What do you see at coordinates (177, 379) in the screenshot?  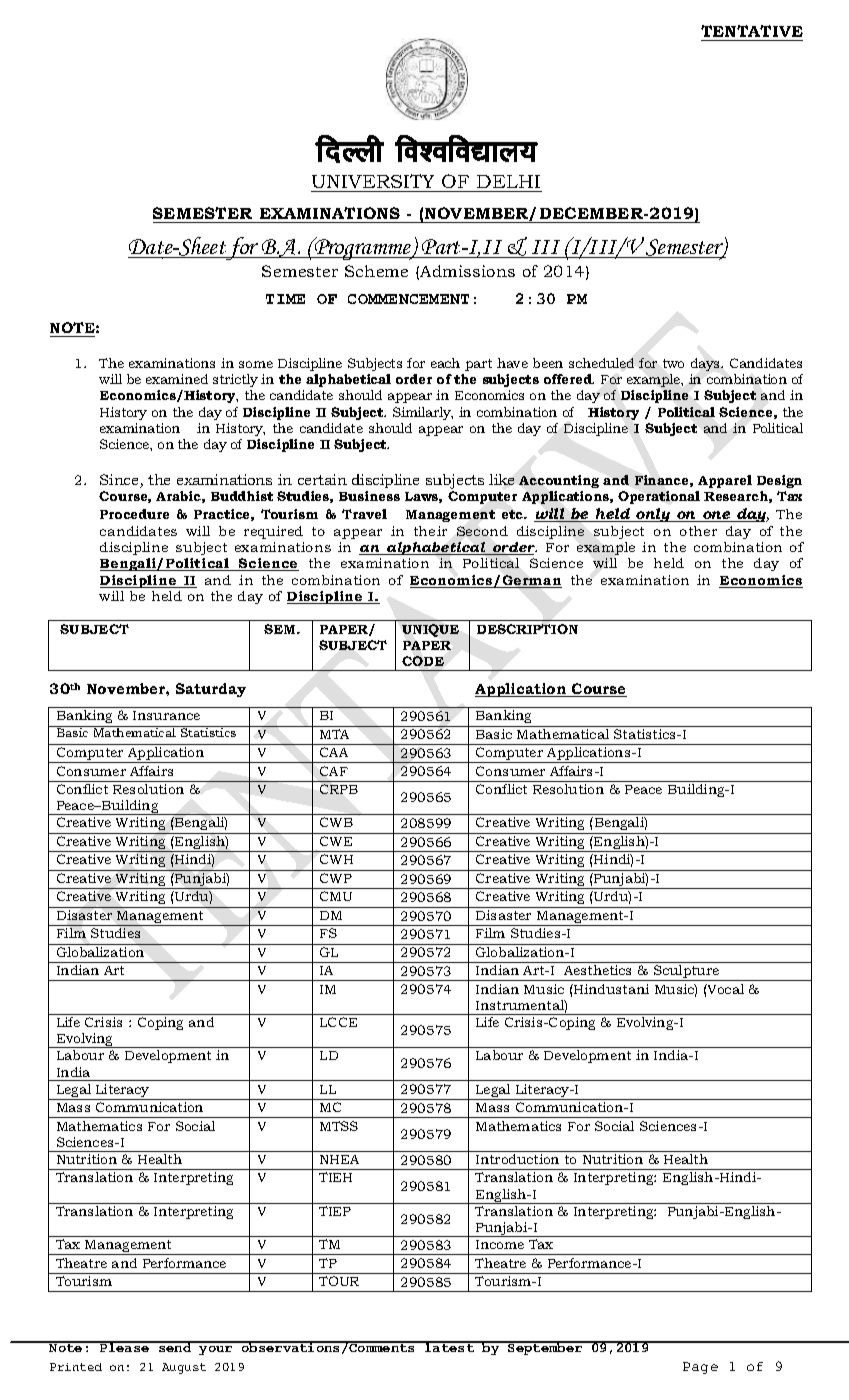 I see `examined` at bounding box center [177, 379].
